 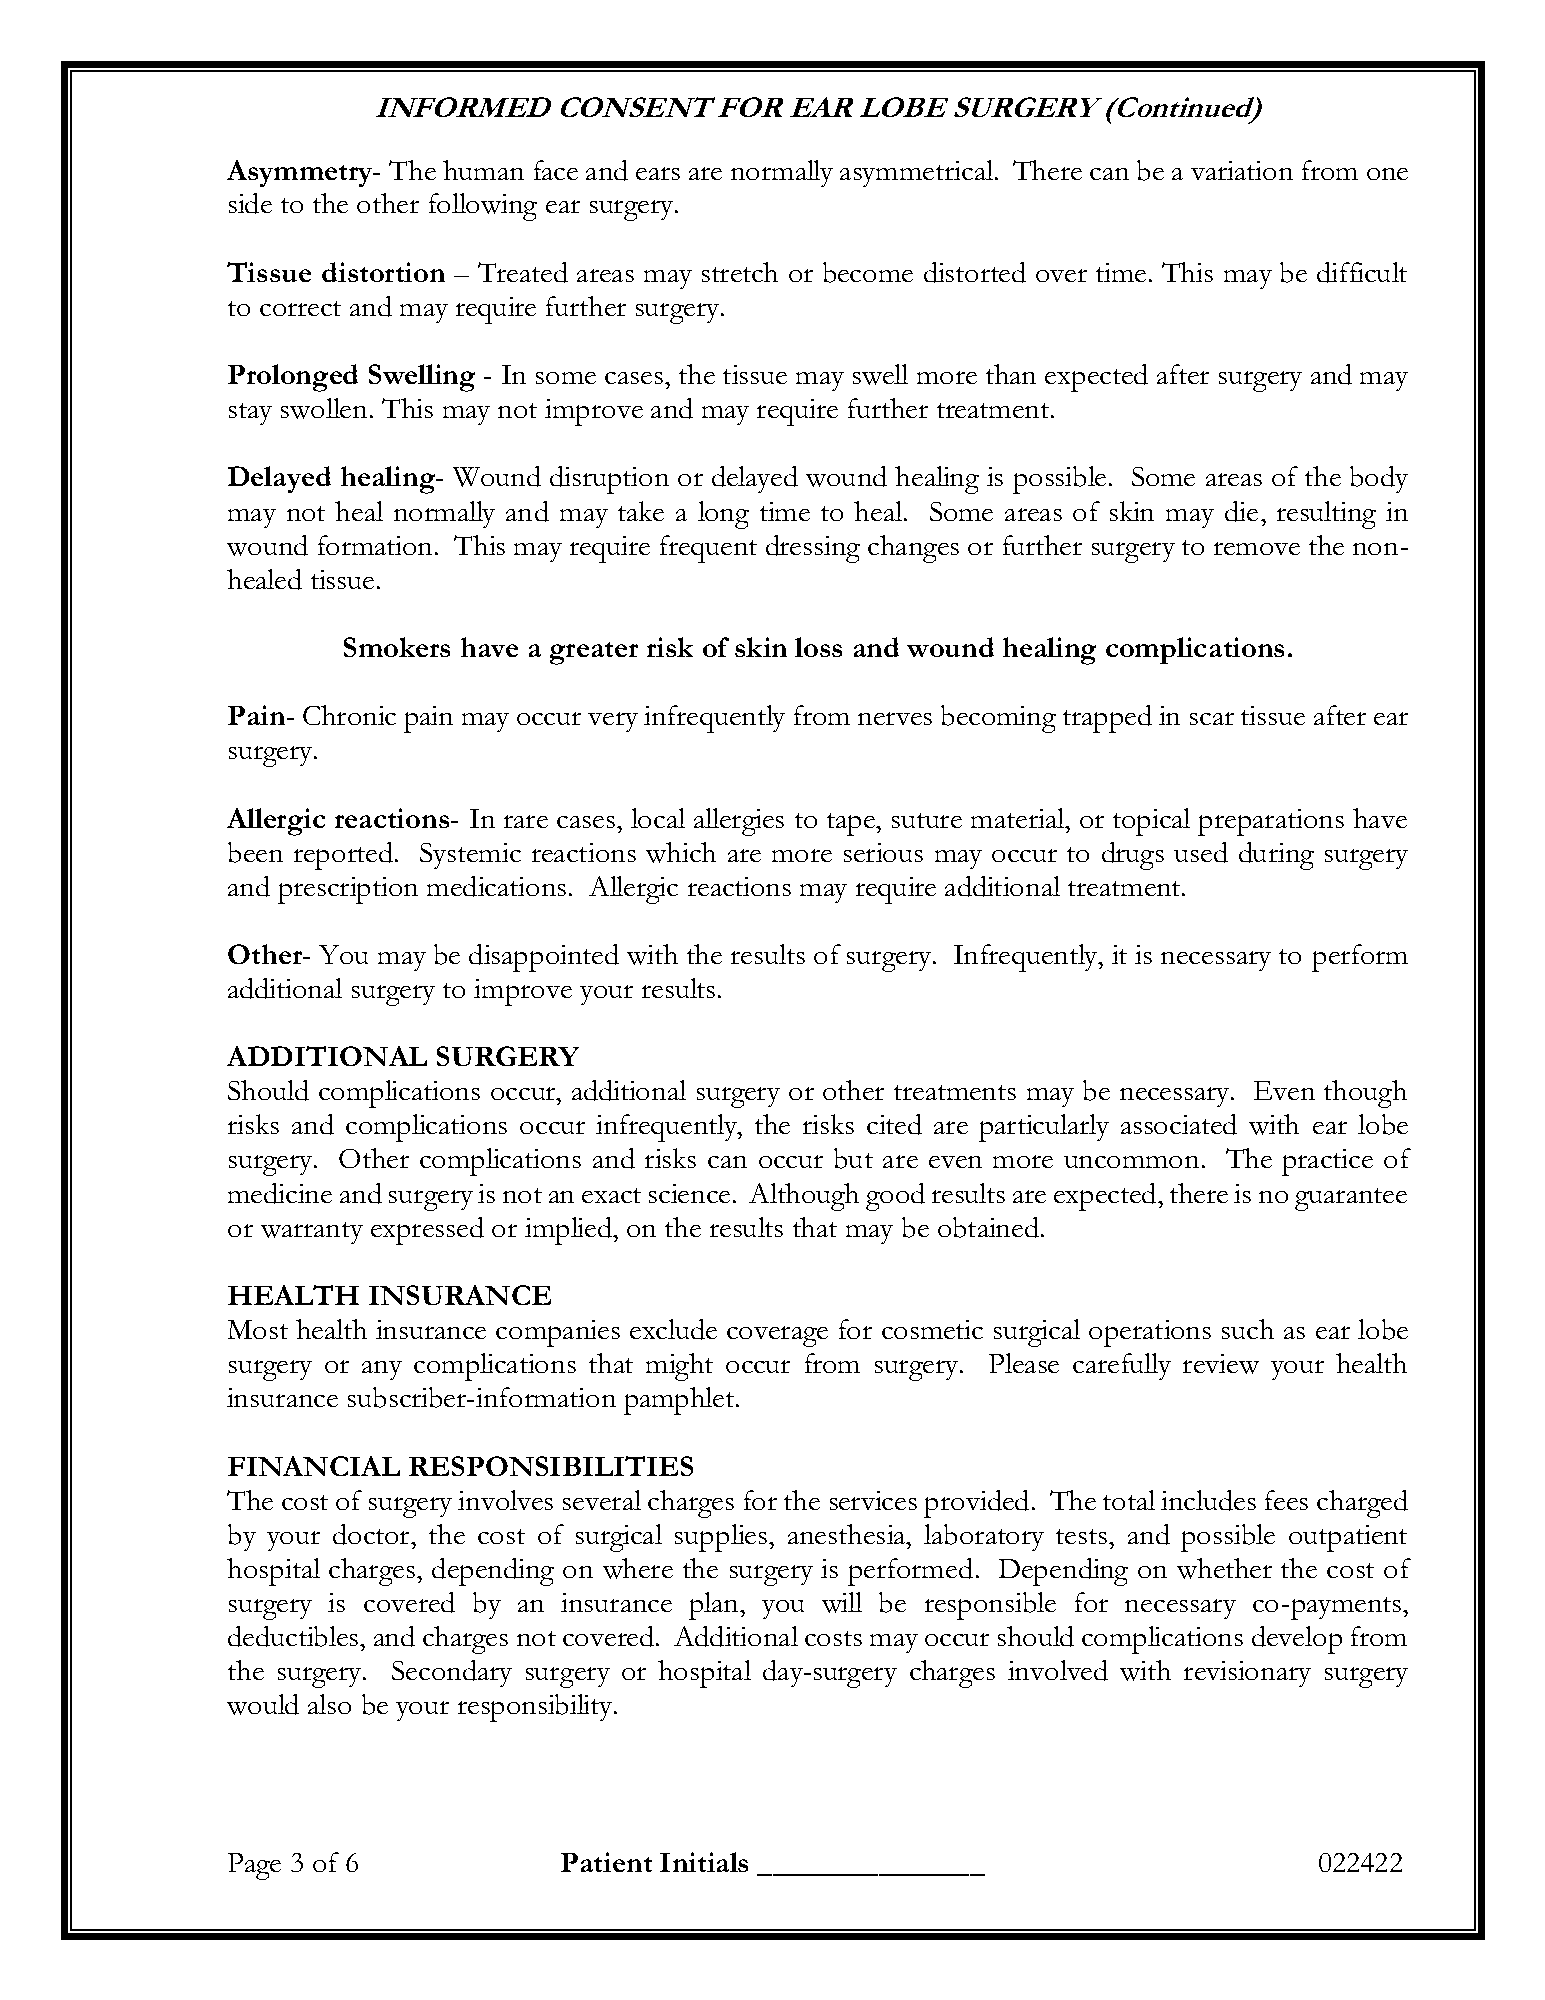 I want to click on distortion, so click(x=383, y=272).
